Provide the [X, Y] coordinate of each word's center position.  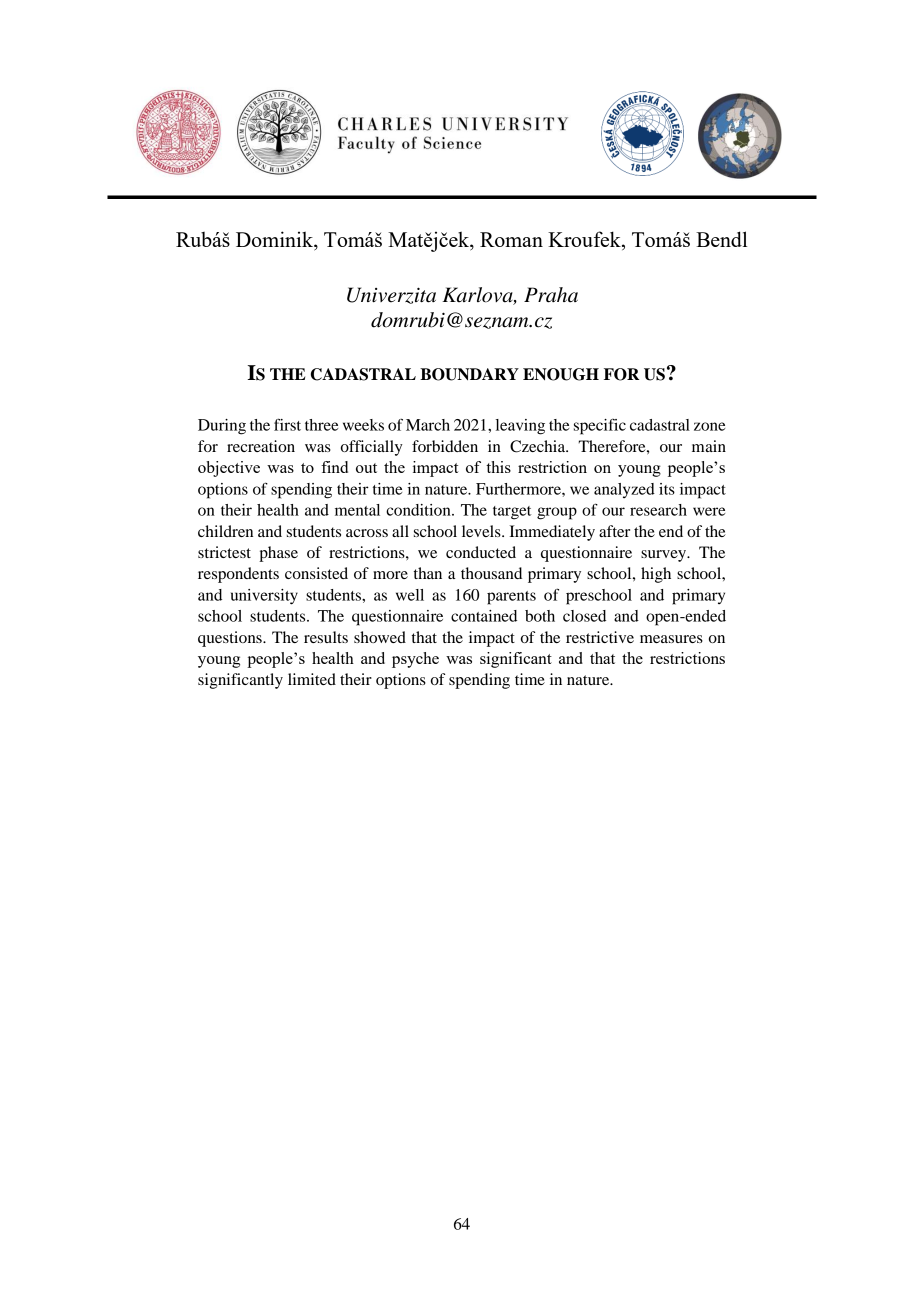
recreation [261, 446]
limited [312, 679]
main [709, 446]
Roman [511, 239]
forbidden [445, 446]
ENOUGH [561, 374]
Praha [551, 295]
